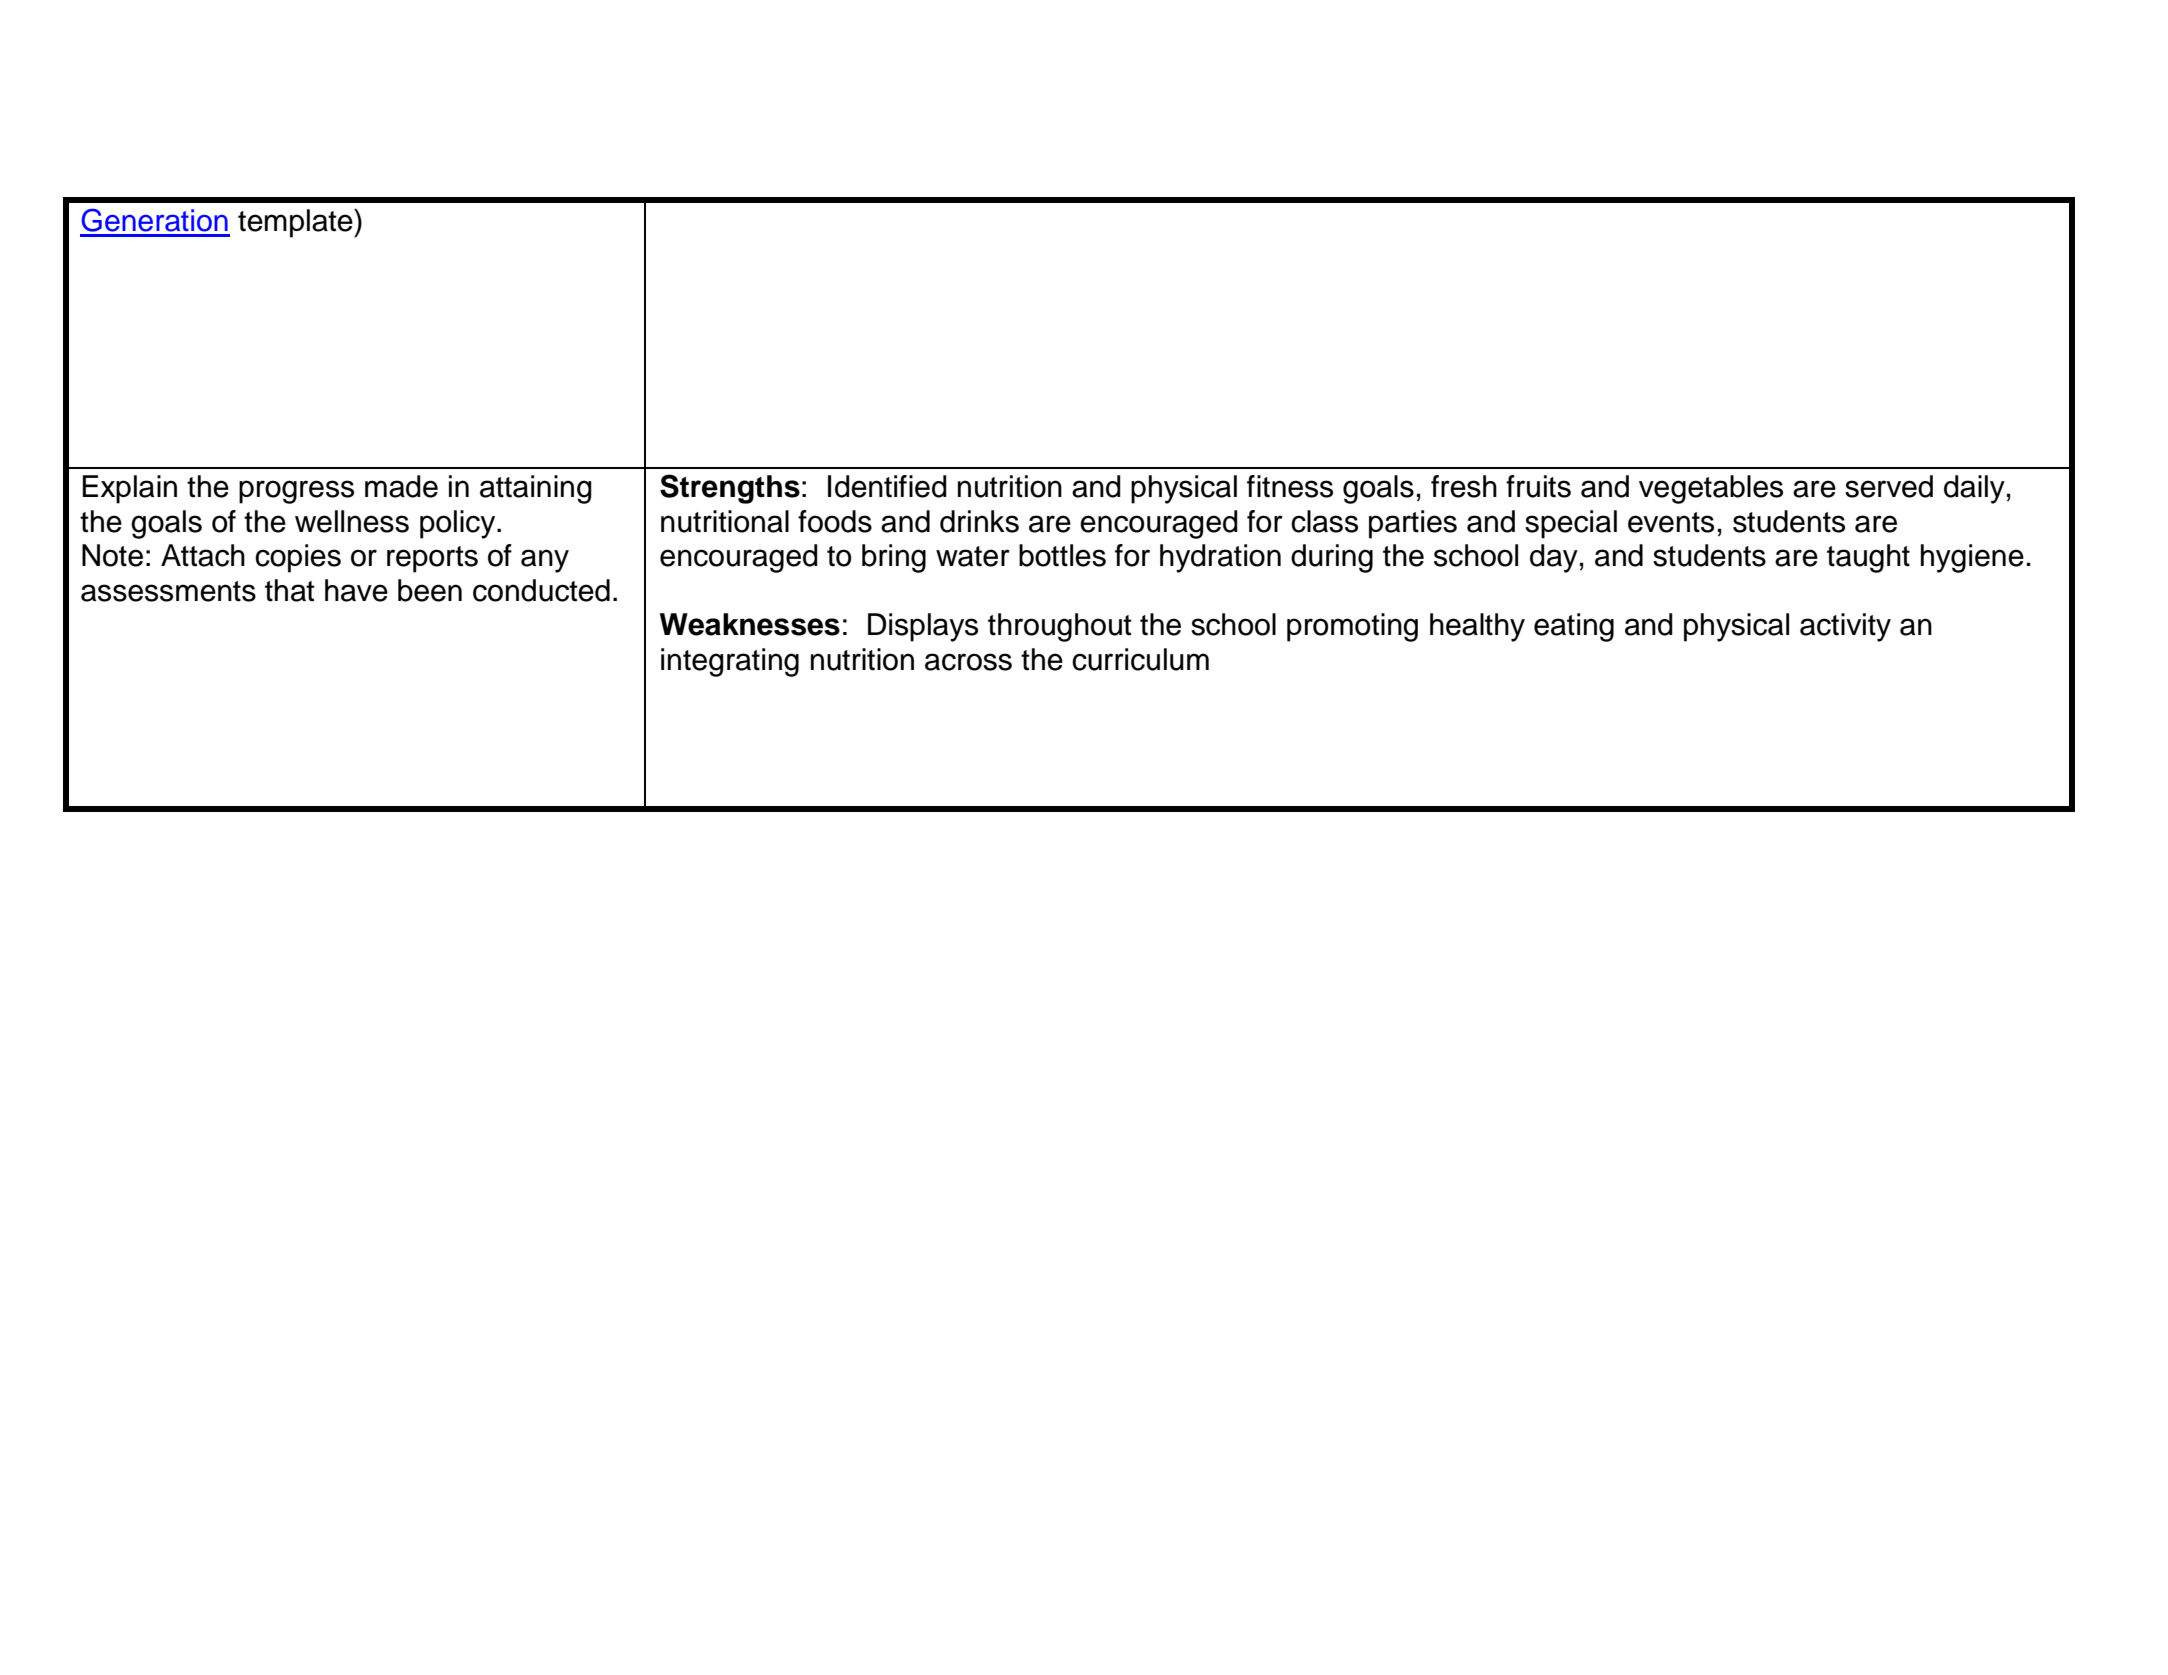 The height and width of the document is (1675, 2168). What do you see at coordinates (1868, 558) in the document?
I see `taught` at bounding box center [1868, 558].
